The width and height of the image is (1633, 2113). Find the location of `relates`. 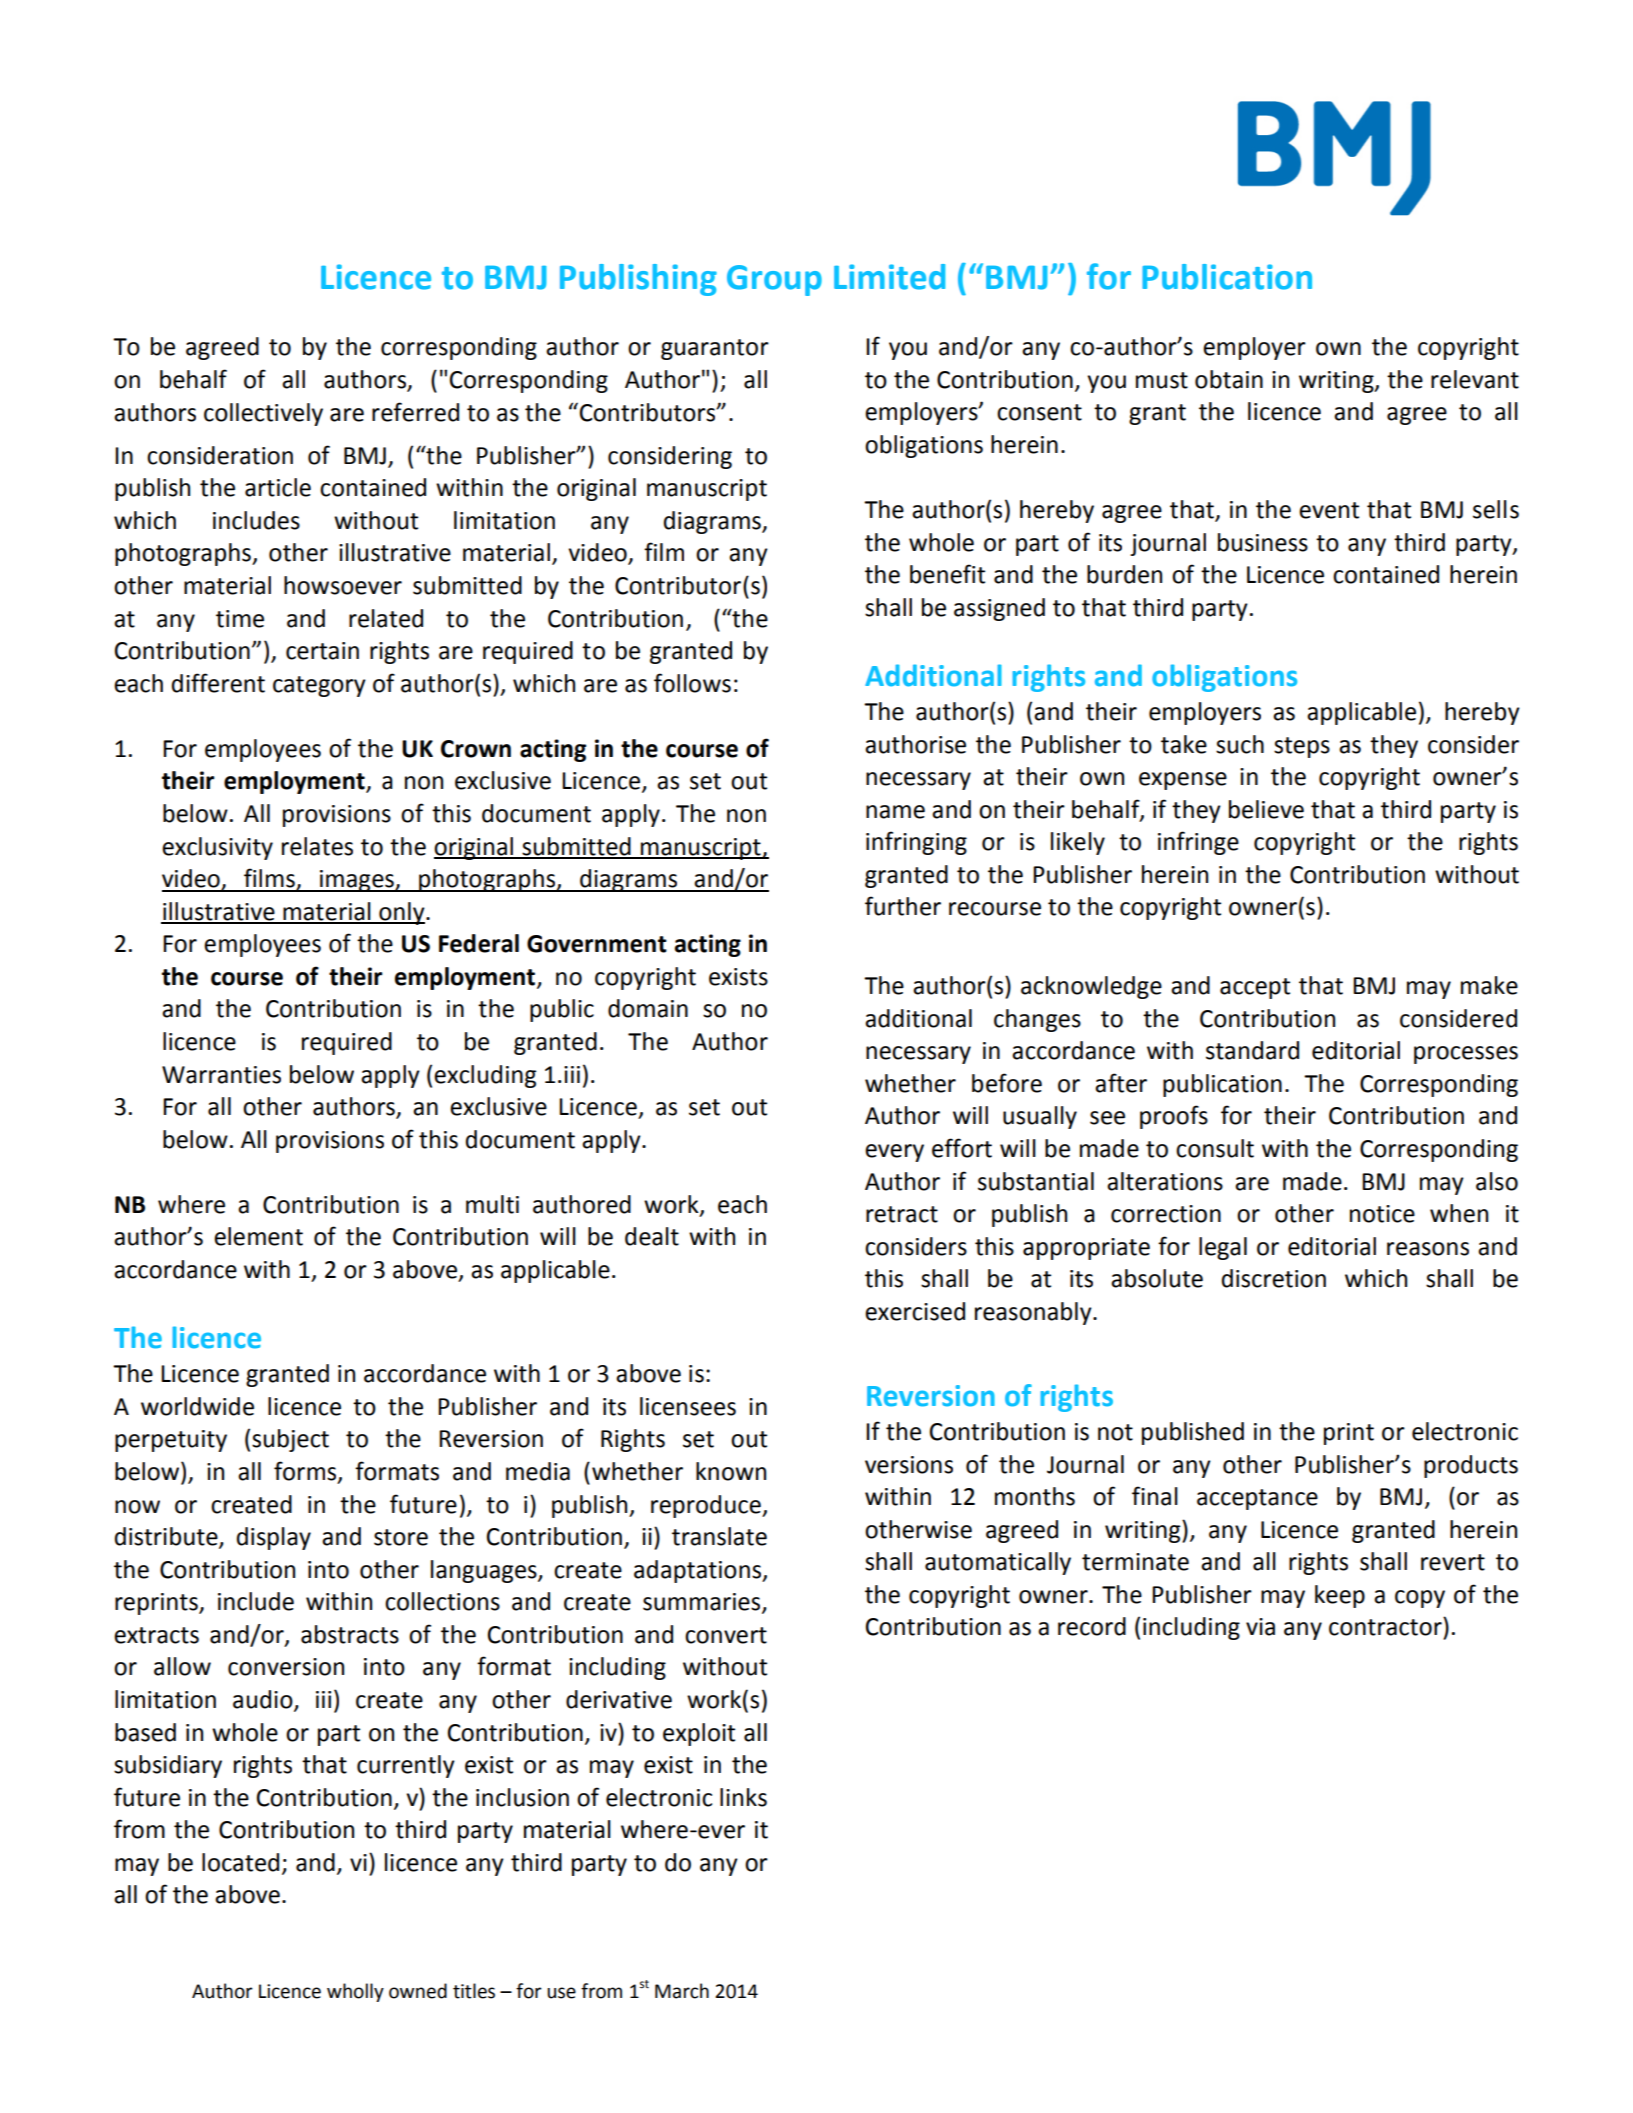

relates is located at coordinates (317, 846).
